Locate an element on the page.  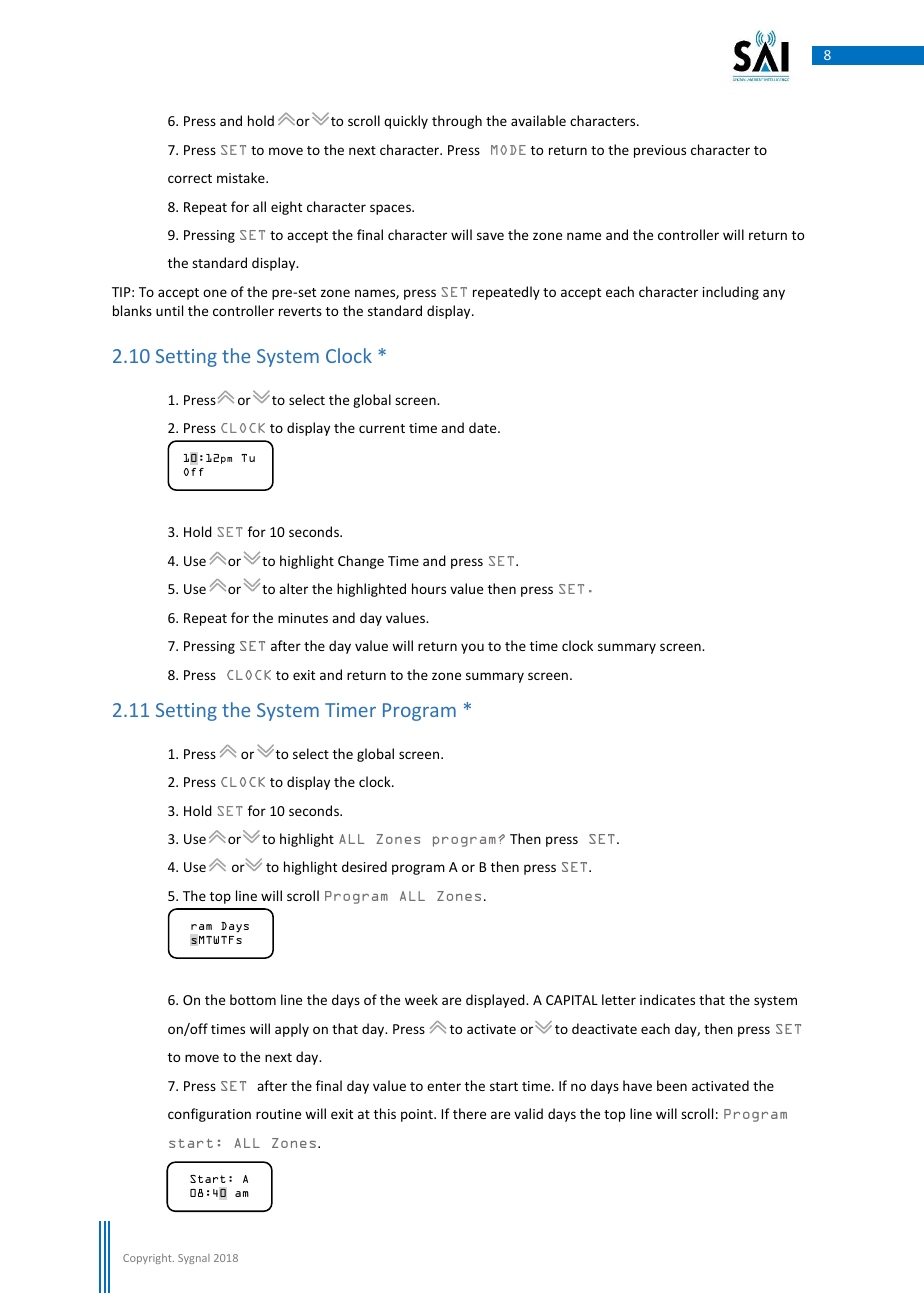
there is located at coordinates (469, 1113).
